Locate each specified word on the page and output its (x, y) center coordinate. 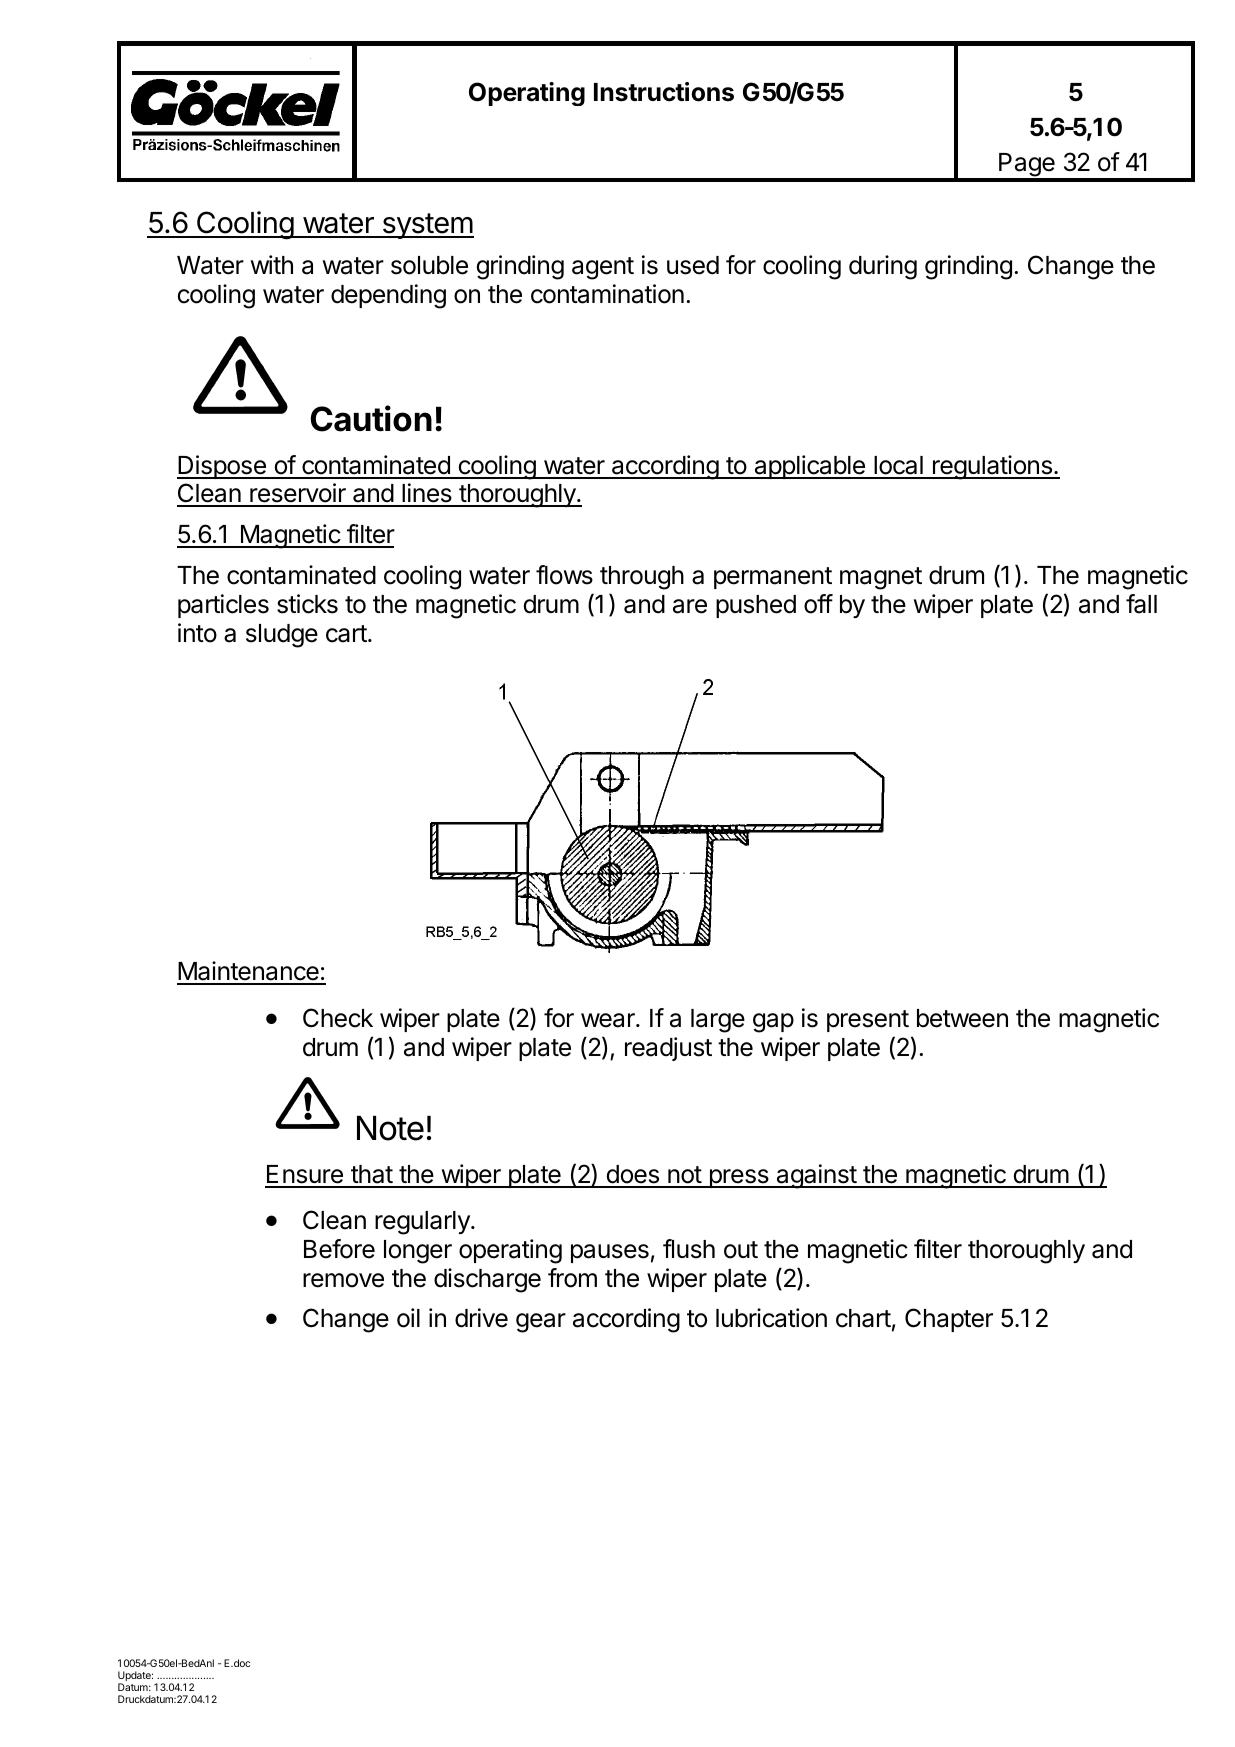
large (718, 1021)
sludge (282, 636)
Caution (371, 418)
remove (343, 1280)
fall (1141, 604)
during (883, 267)
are (690, 606)
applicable (809, 467)
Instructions (664, 92)
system (427, 226)
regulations (992, 467)
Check (338, 1018)
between (962, 1018)
